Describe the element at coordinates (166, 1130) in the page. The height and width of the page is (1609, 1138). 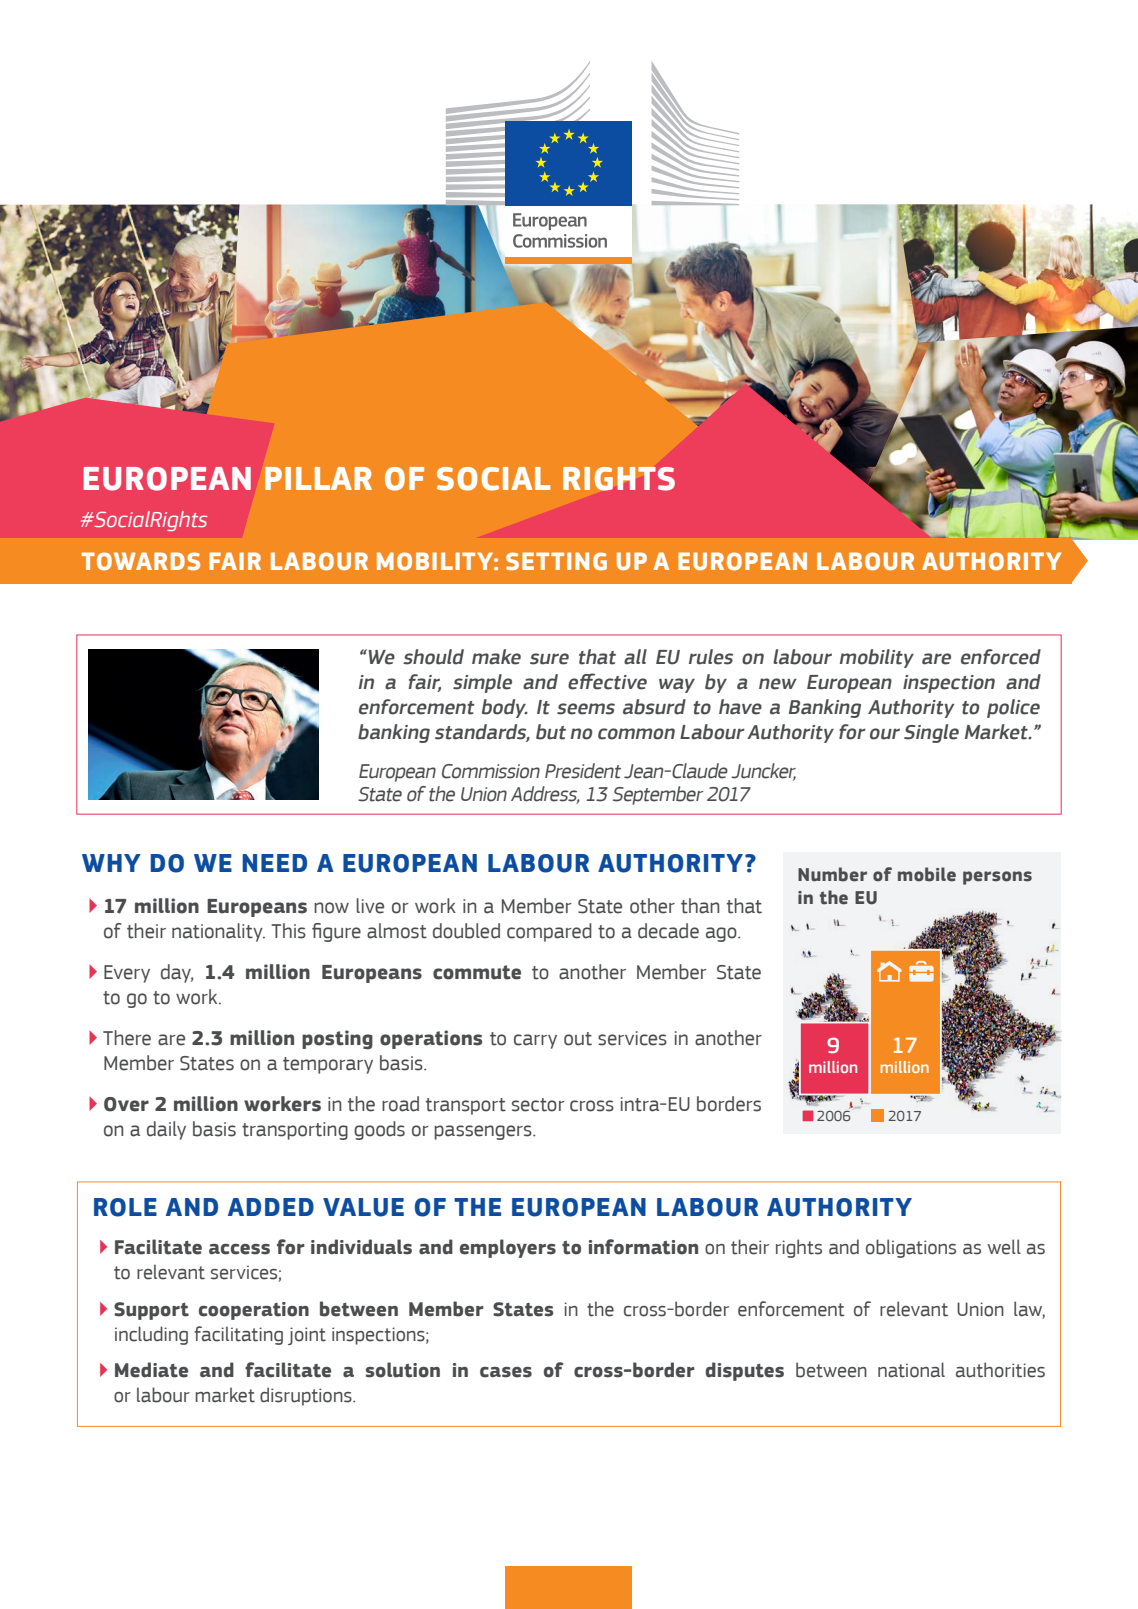
I see `daily` at that location.
